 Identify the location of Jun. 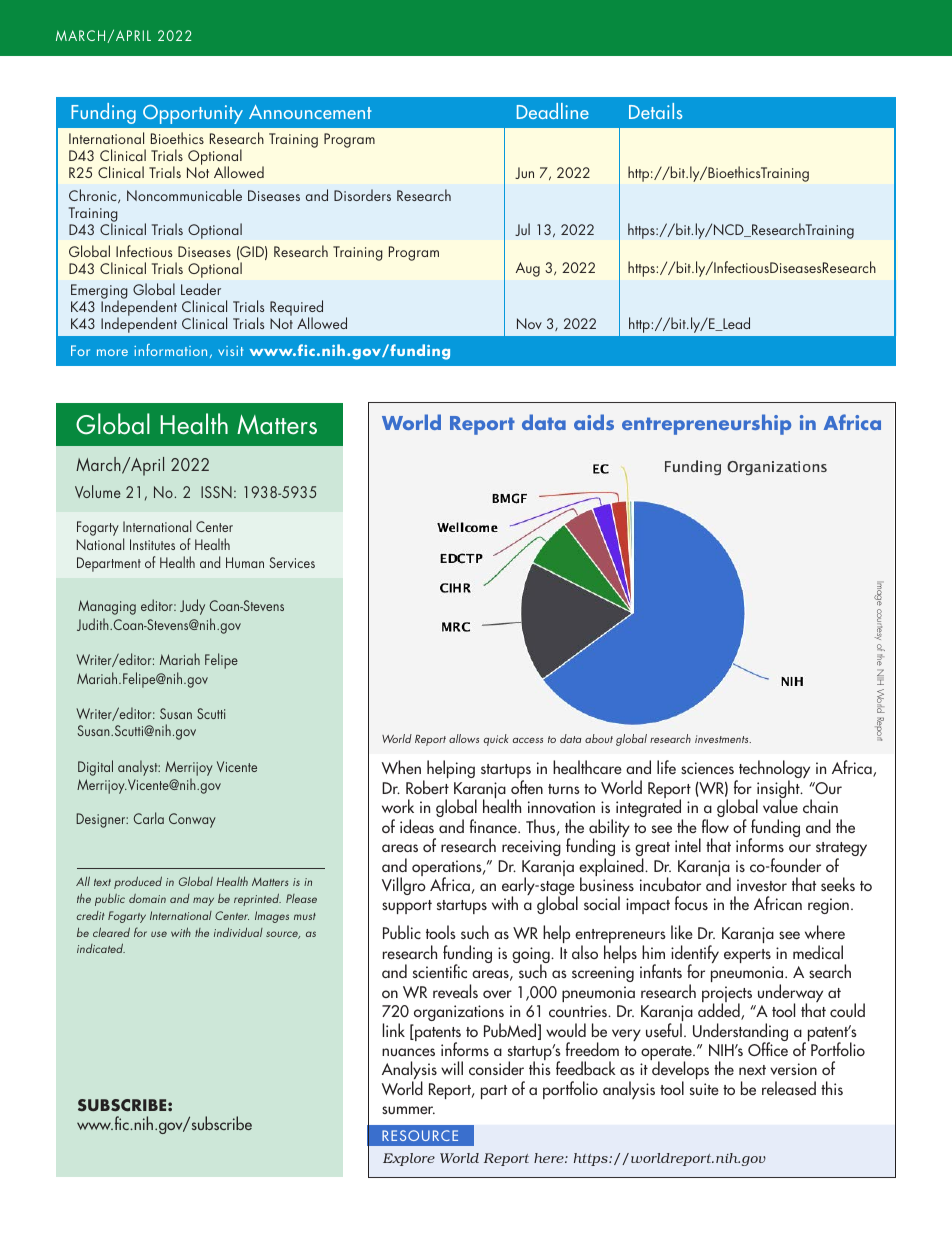
(524, 173).
